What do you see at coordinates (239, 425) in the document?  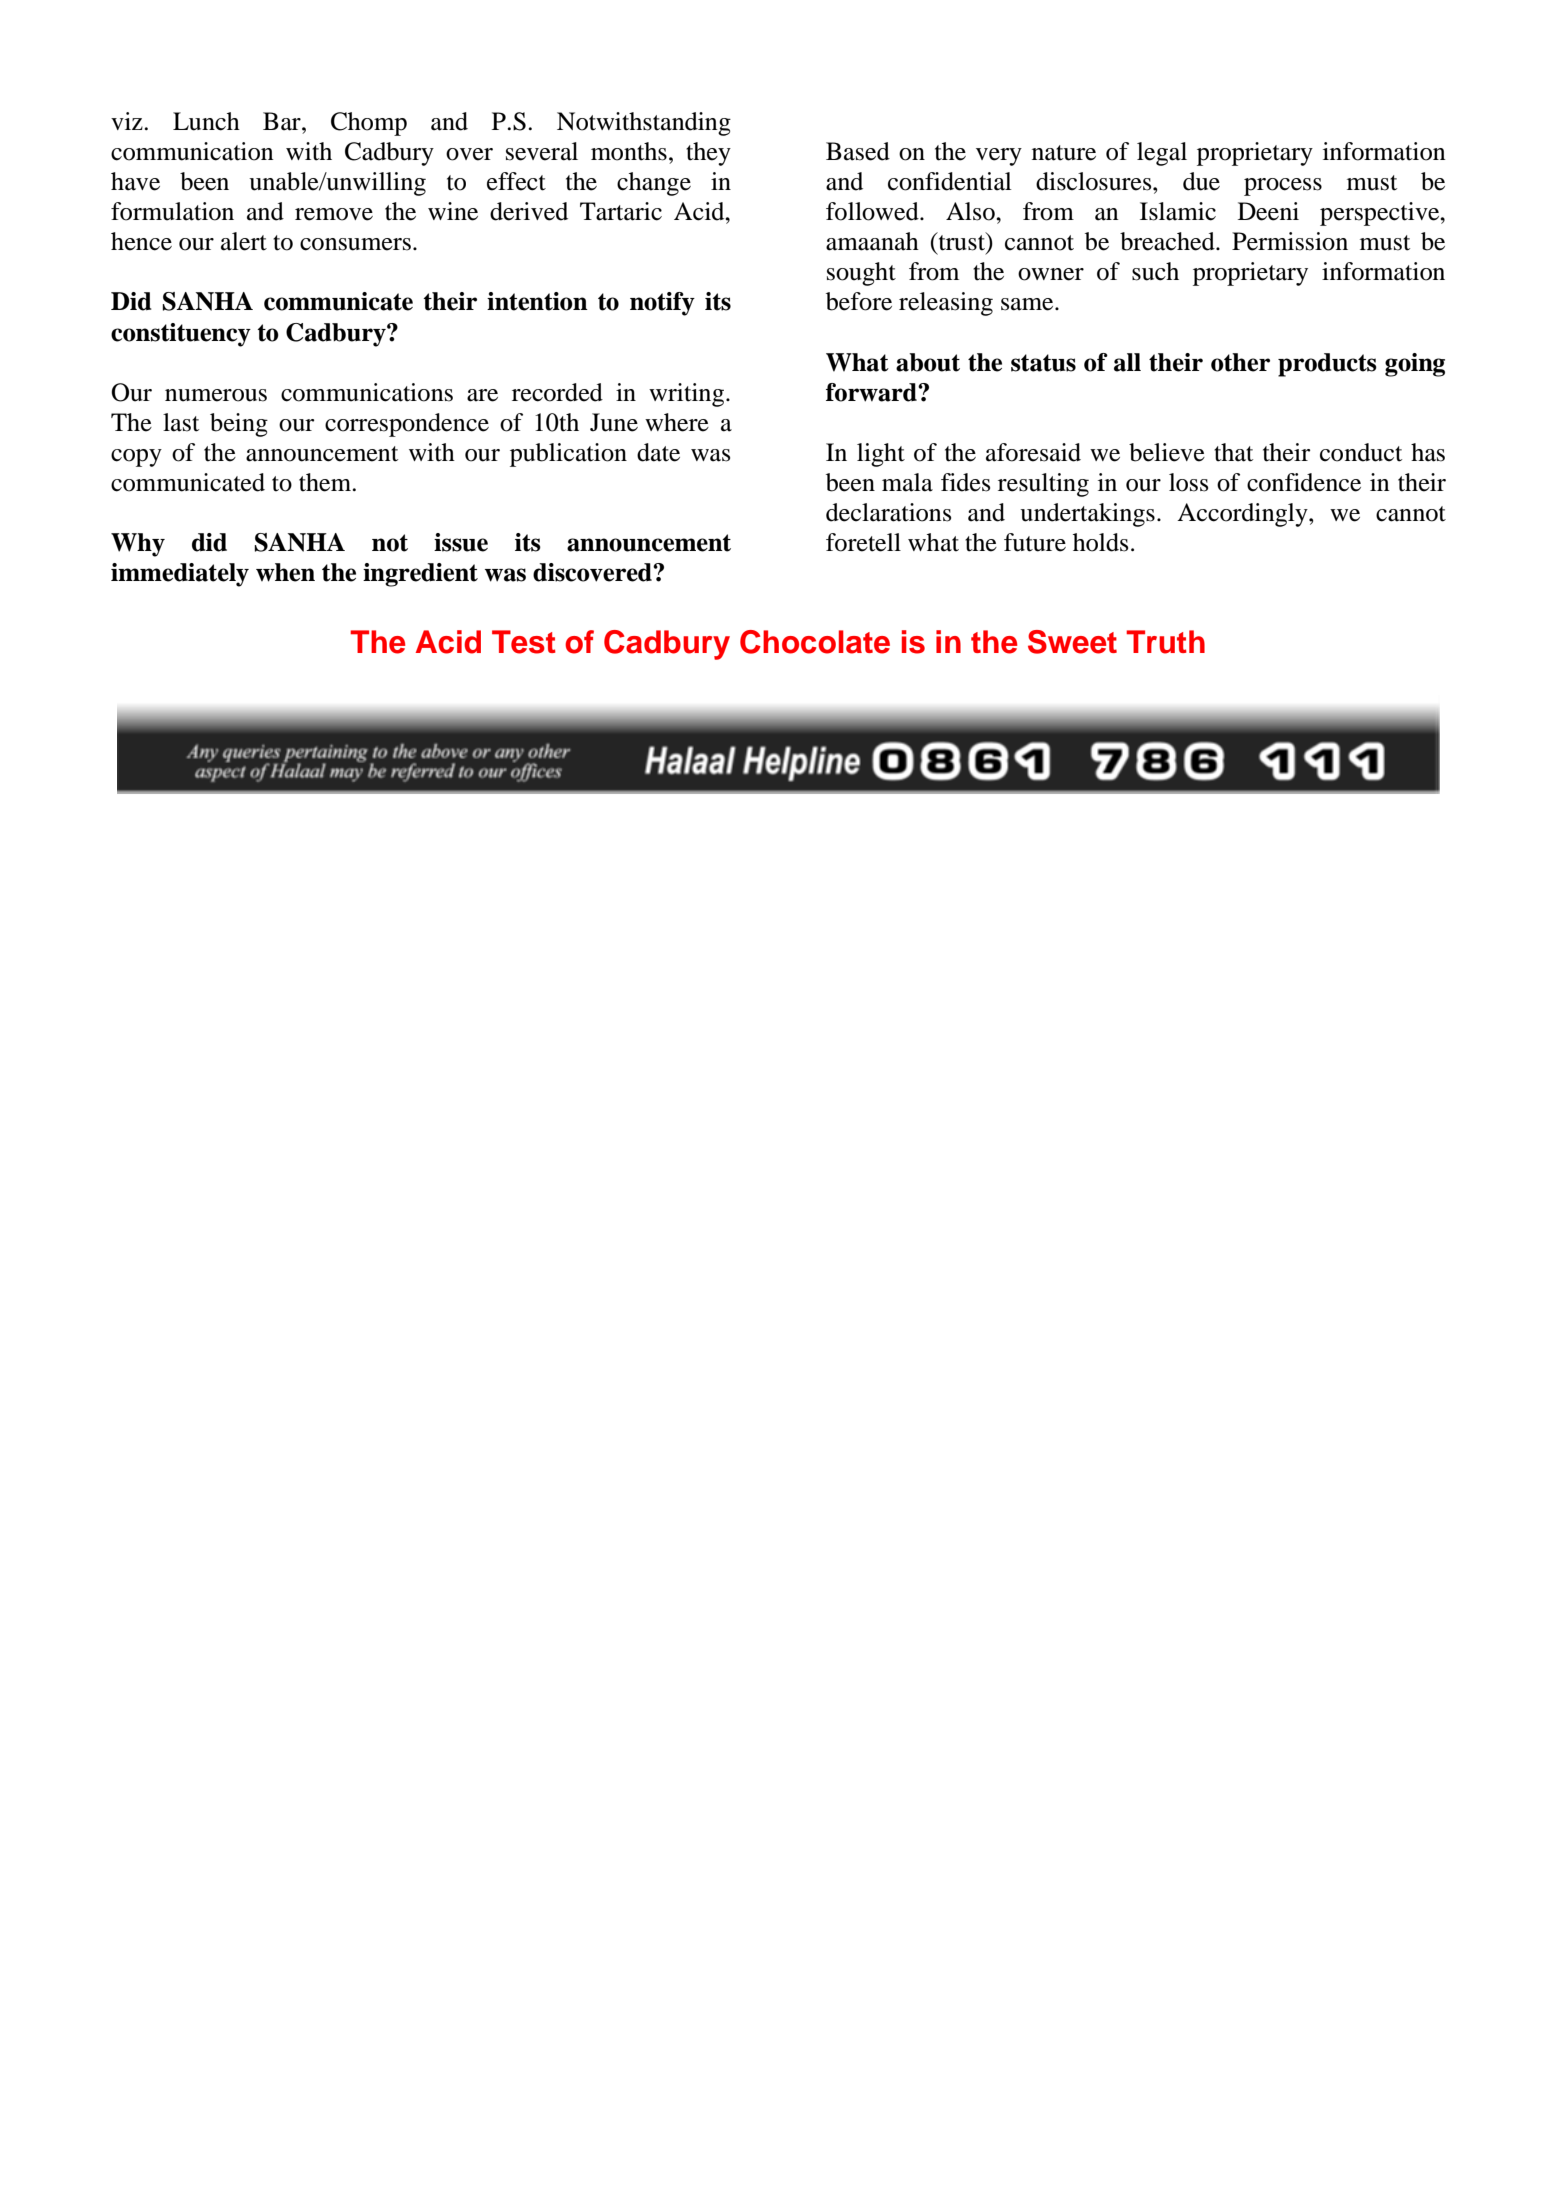 I see `being` at bounding box center [239, 425].
